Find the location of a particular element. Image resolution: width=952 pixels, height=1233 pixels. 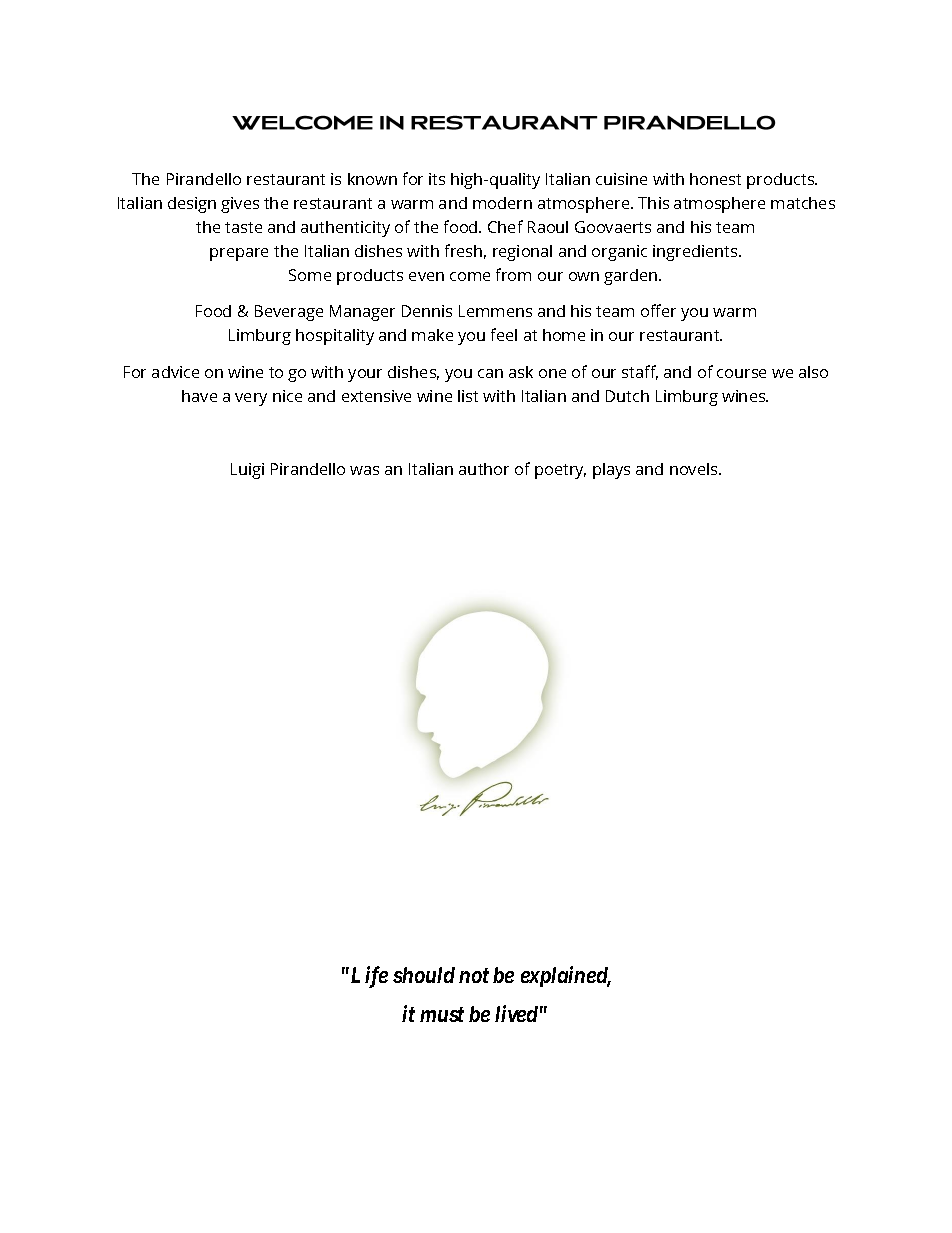

gives is located at coordinates (240, 205).
